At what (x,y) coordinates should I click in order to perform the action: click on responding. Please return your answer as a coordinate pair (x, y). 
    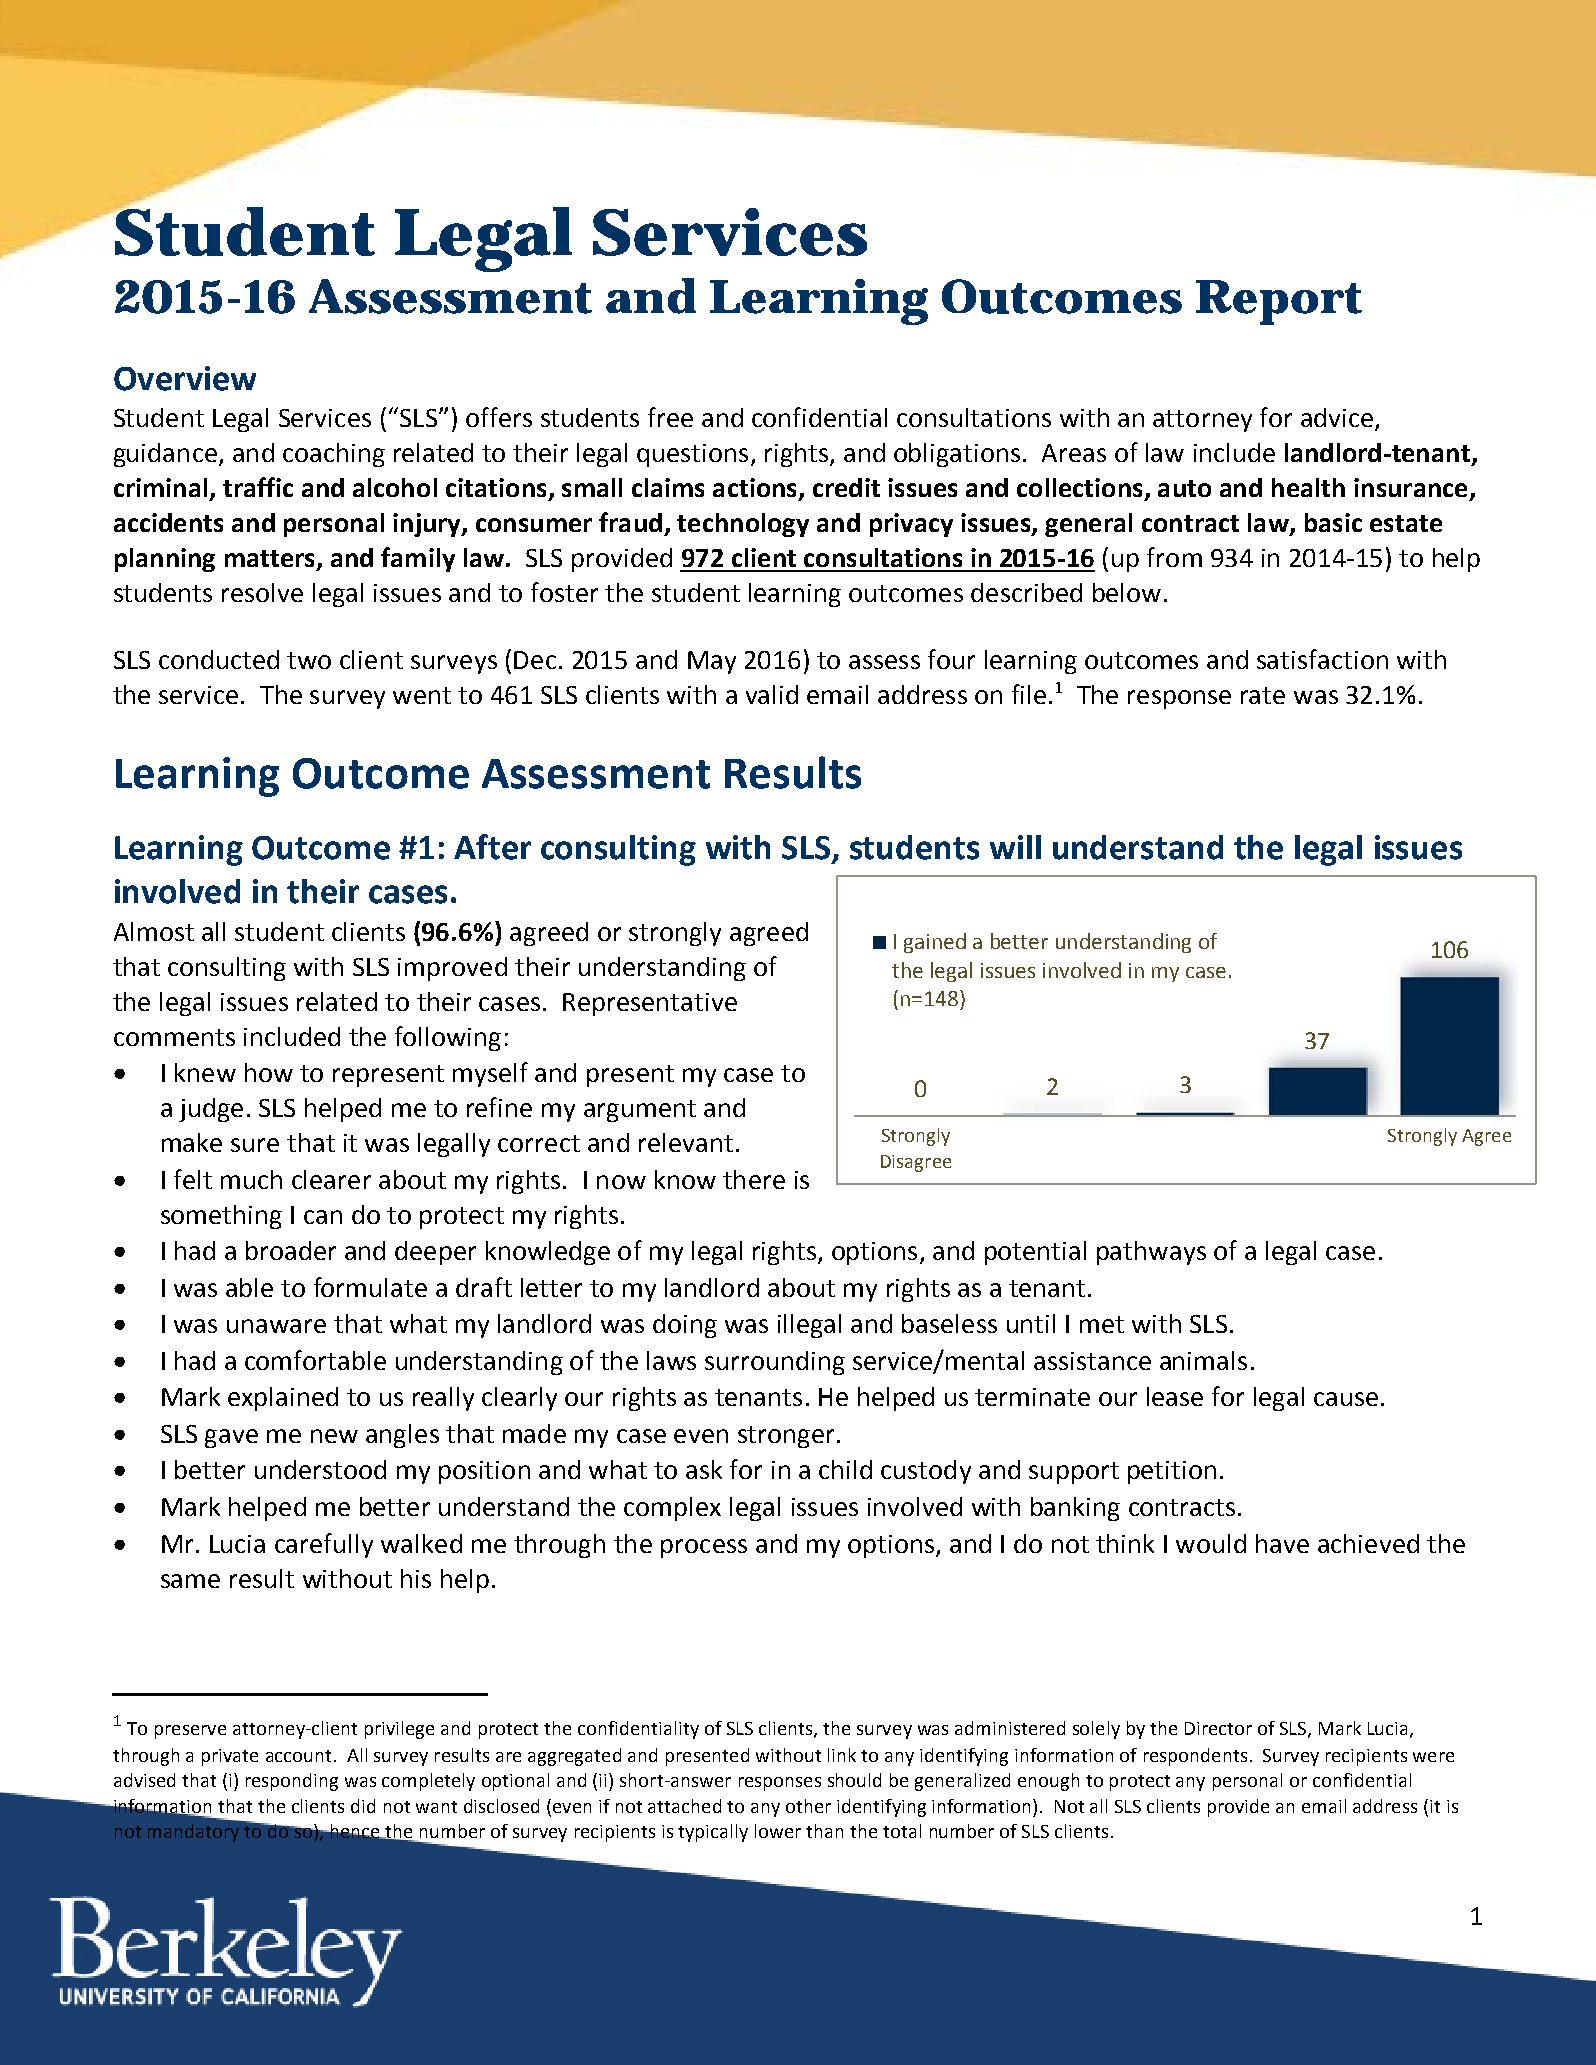
    Looking at the image, I should click on (292, 1782).
